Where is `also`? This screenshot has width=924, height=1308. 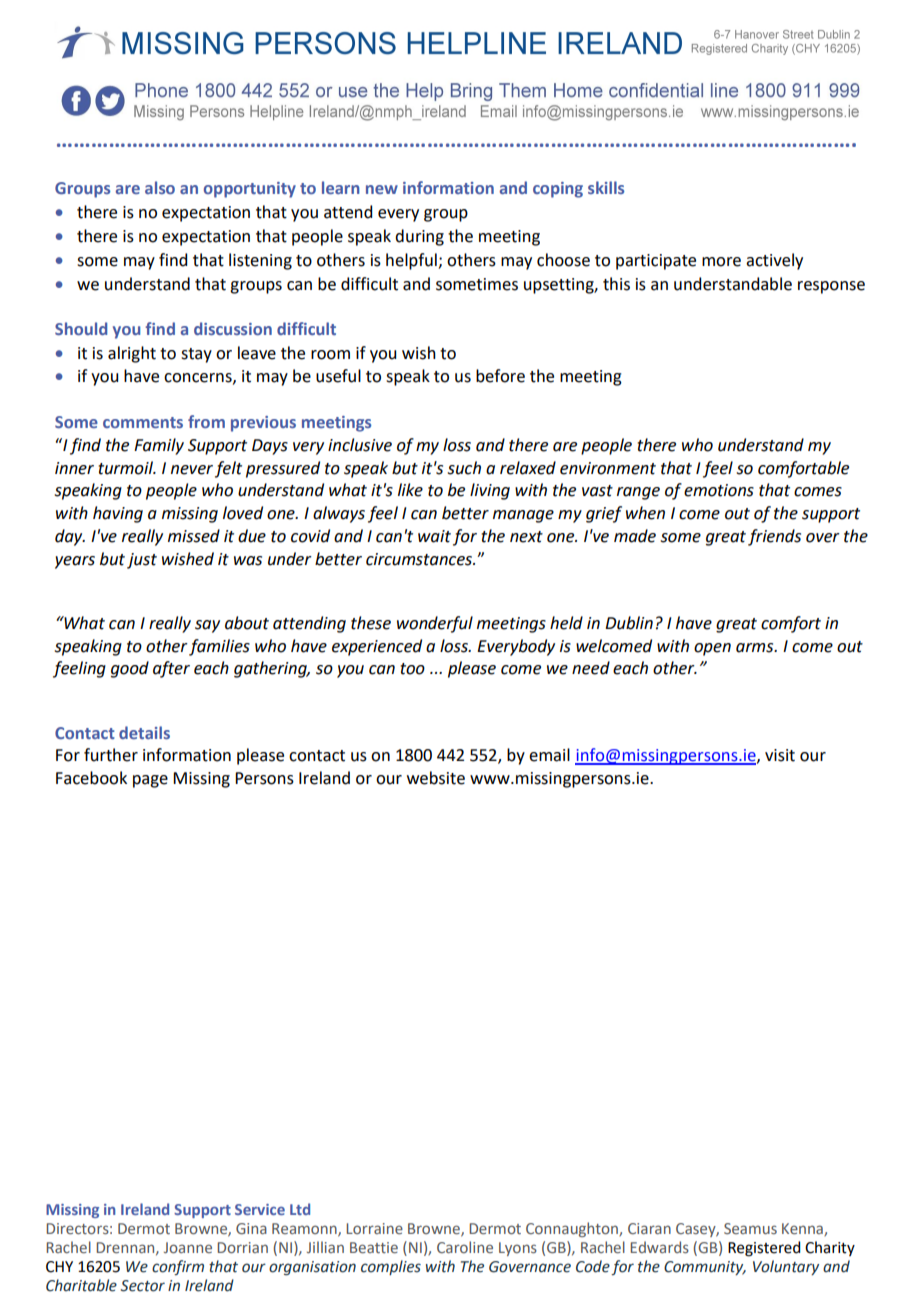
also is located at coordinates (160, 187).
